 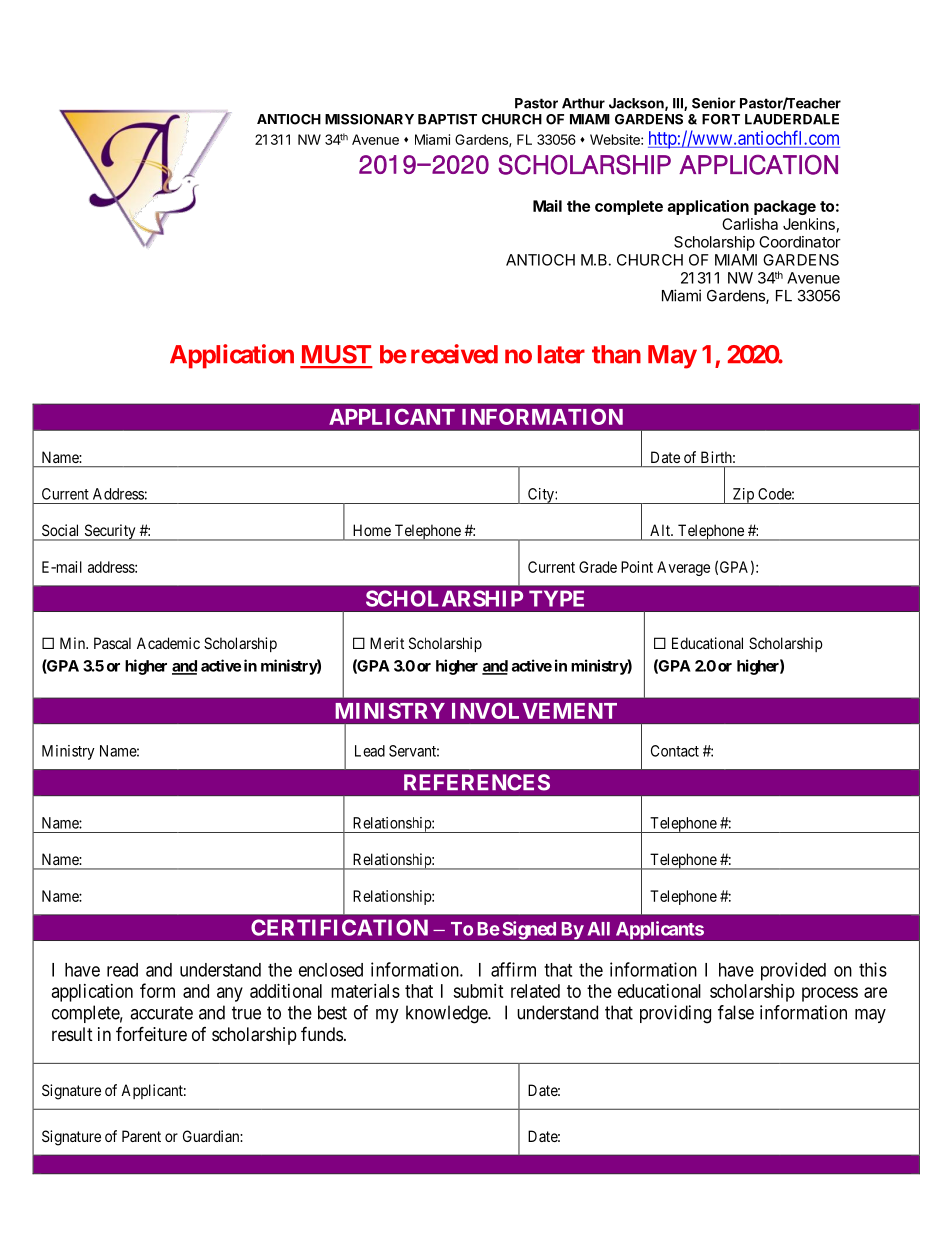 I want to click on Merit, so click(x=387, y=643).
